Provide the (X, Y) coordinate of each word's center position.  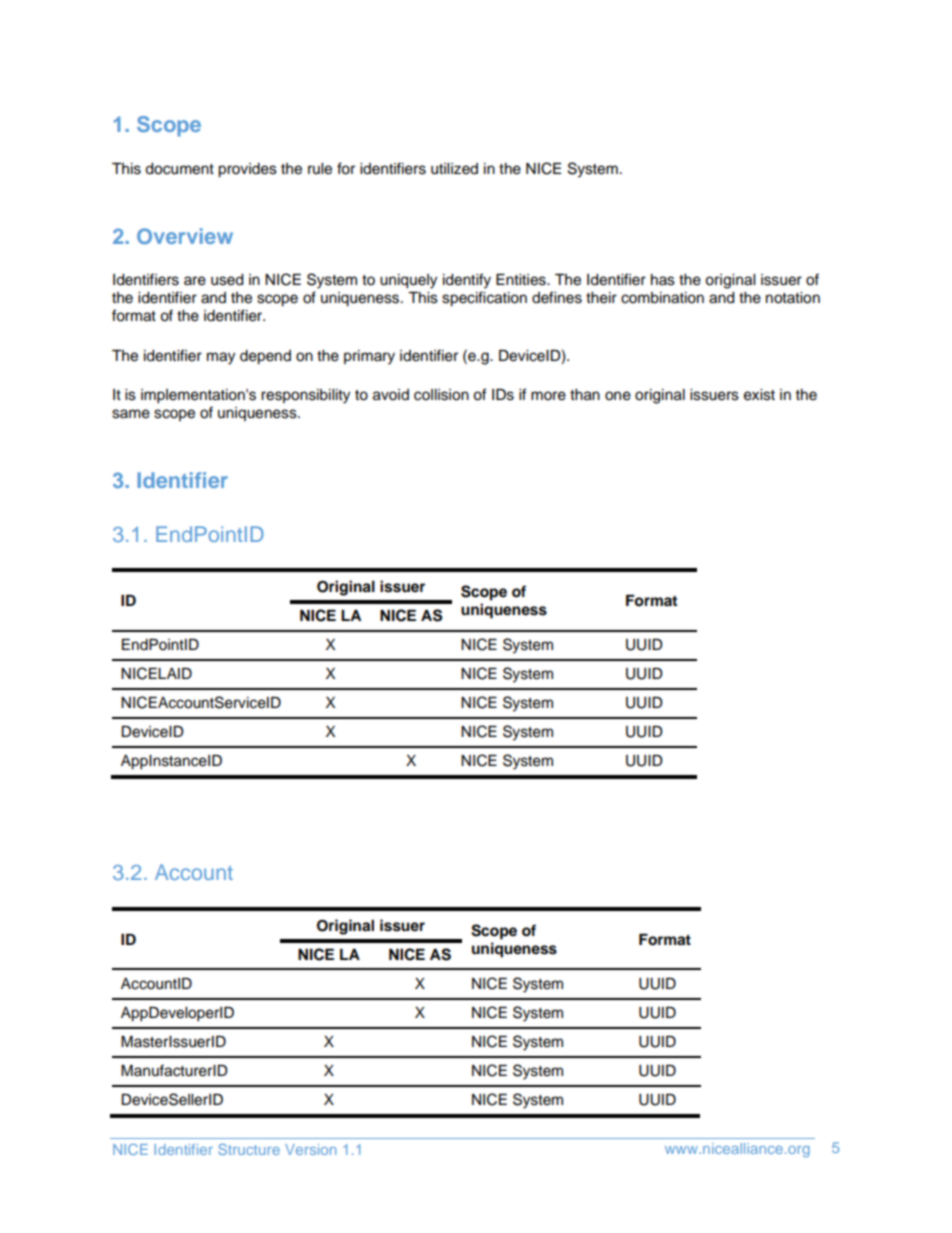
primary (369, 357)
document (179, 169)
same (131, 414)
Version (310, 1149)
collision (441, 395)
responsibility (305, 396)
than (585, 395)
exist (759, 395)
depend (265, 357)
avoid (391, 395)
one (618, 396)
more (548, 396)
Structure (249, 1149)
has (663, 280)
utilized (454, 169)
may (221, 358)
